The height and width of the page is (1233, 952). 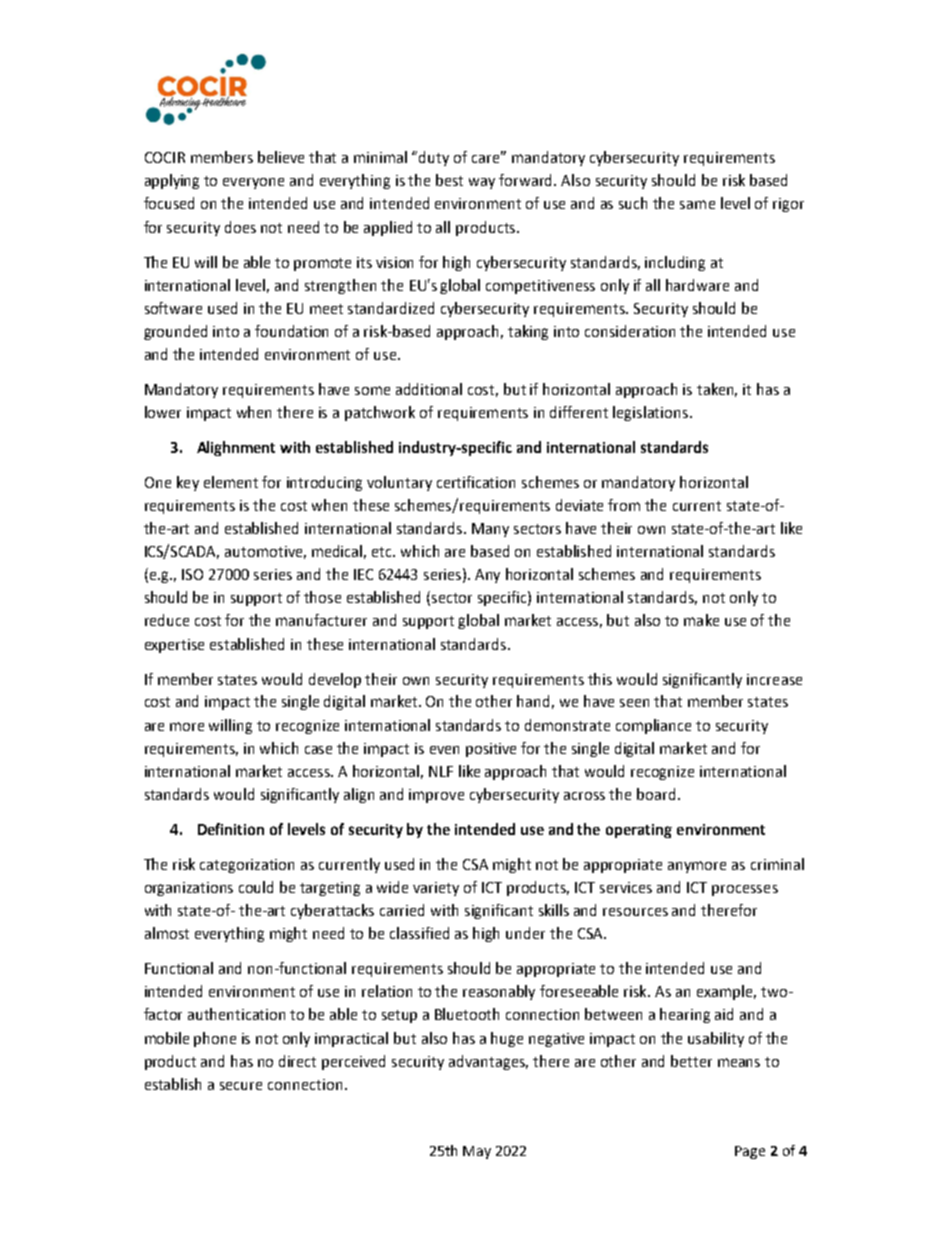 What do you see at coordinates (253, 183) in the page?
I see `everyone` at bounding box center [253, 183].
